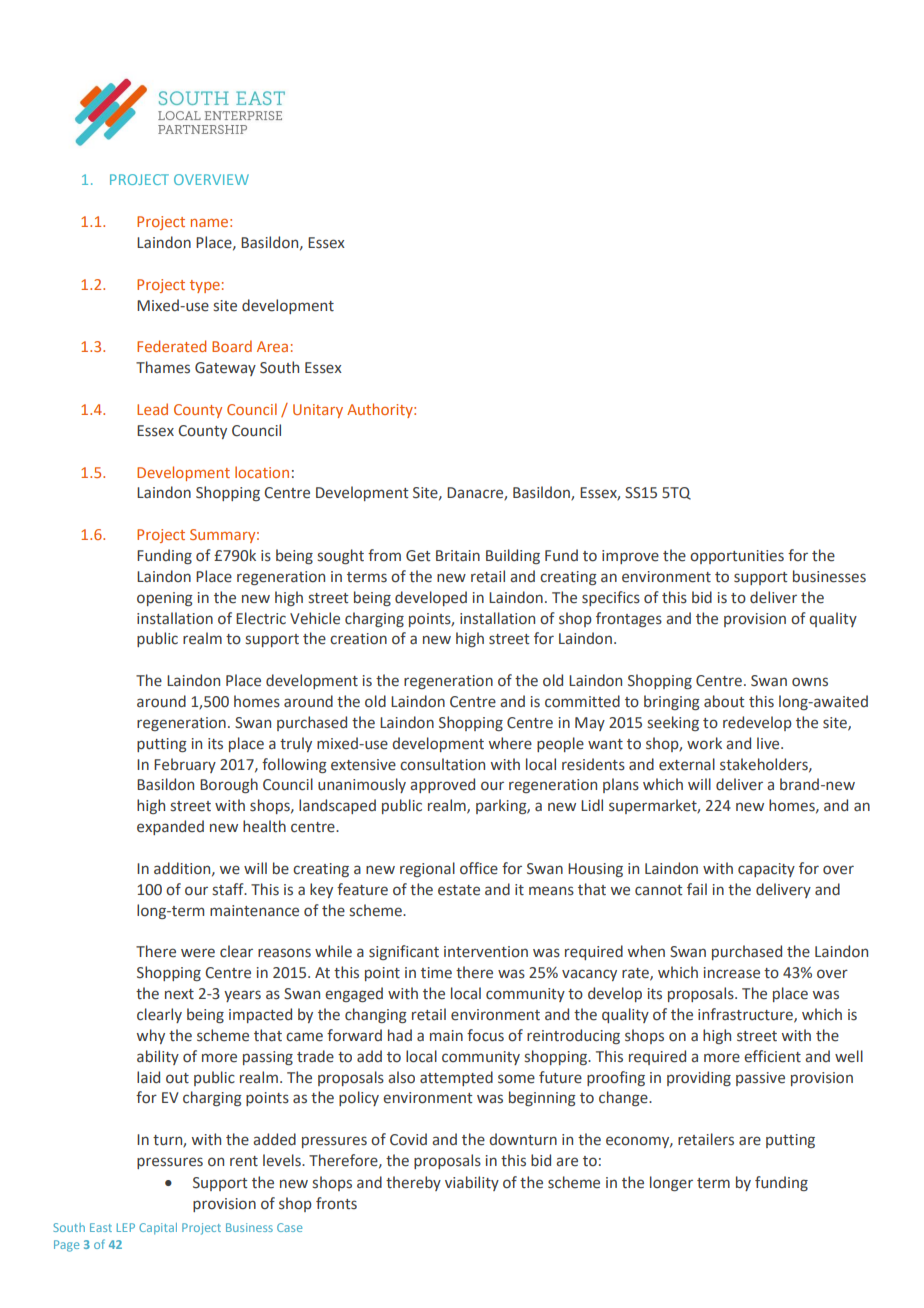 The height and width of the image is (1308, 924). What do you see at coordinates (205, 286) in the image?
I see `type` at bounding box center [205, 286].
